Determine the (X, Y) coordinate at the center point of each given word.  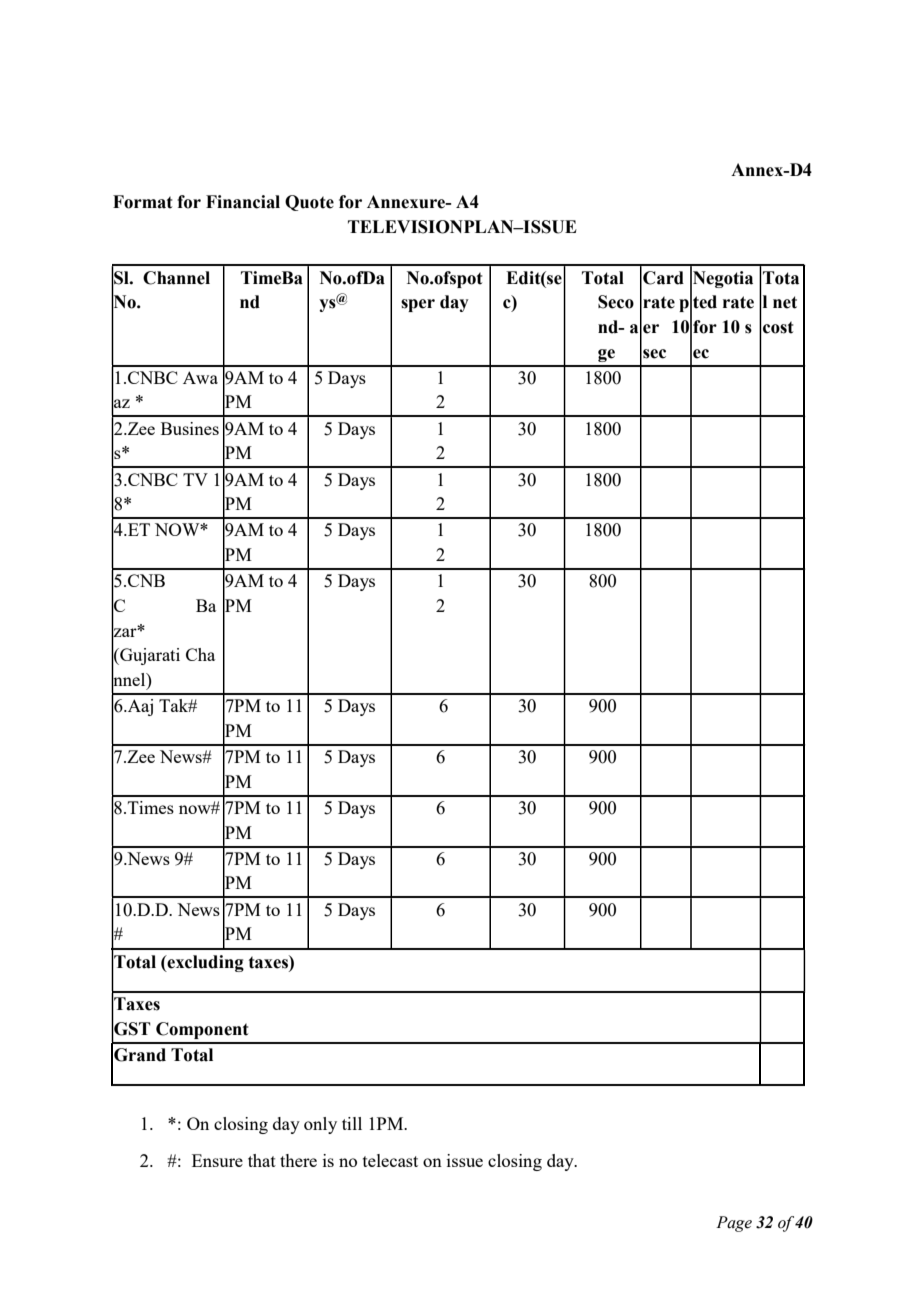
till (352, 1123)
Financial (243, 202)
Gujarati (149, 656)
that (262, 1160)
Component (202, 1030)
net (785, 302)
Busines (190, 428)
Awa (200, 377)
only (320, 1125)
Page (734, 1224)
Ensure (217, 1160)
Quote (309, 203)
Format (142, 202)
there (298, 1160)
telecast (390, 1160)
